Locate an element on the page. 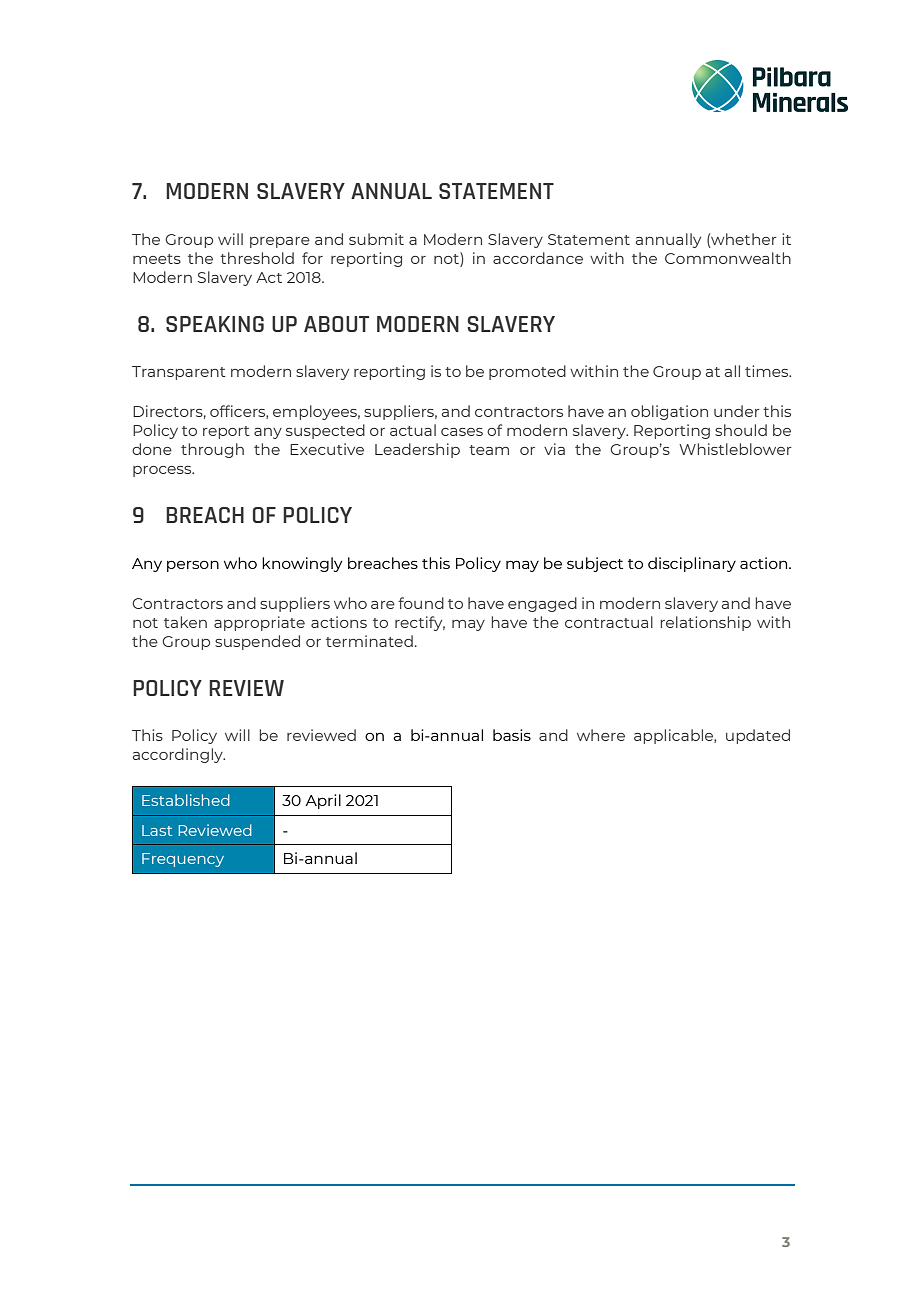 Image resolution: width=924 pixels, height=1308 pixels. April is located at coordinates (323, 801).
